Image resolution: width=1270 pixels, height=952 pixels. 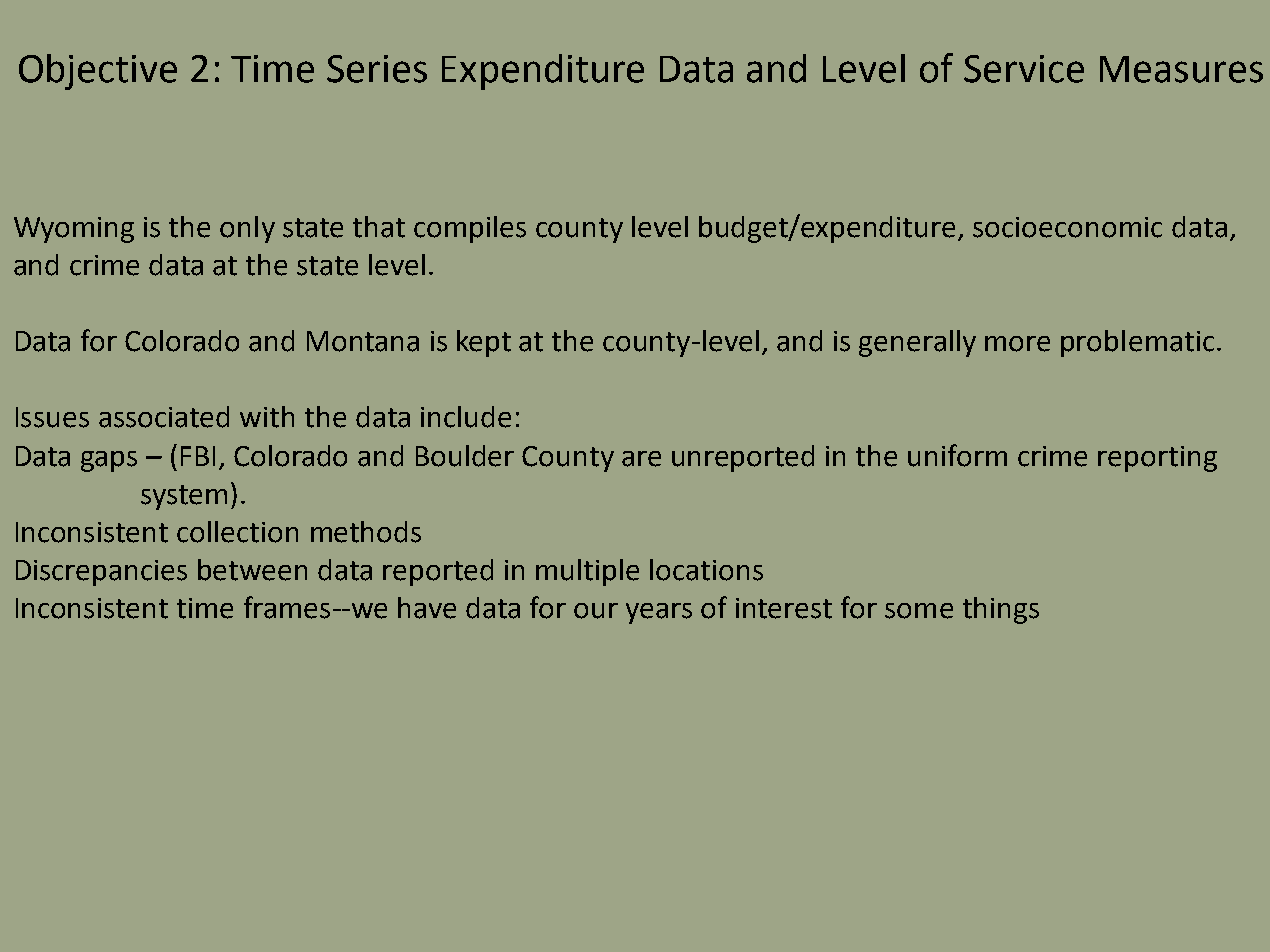 I want to click on Montana, so click(x=363, y=341).
